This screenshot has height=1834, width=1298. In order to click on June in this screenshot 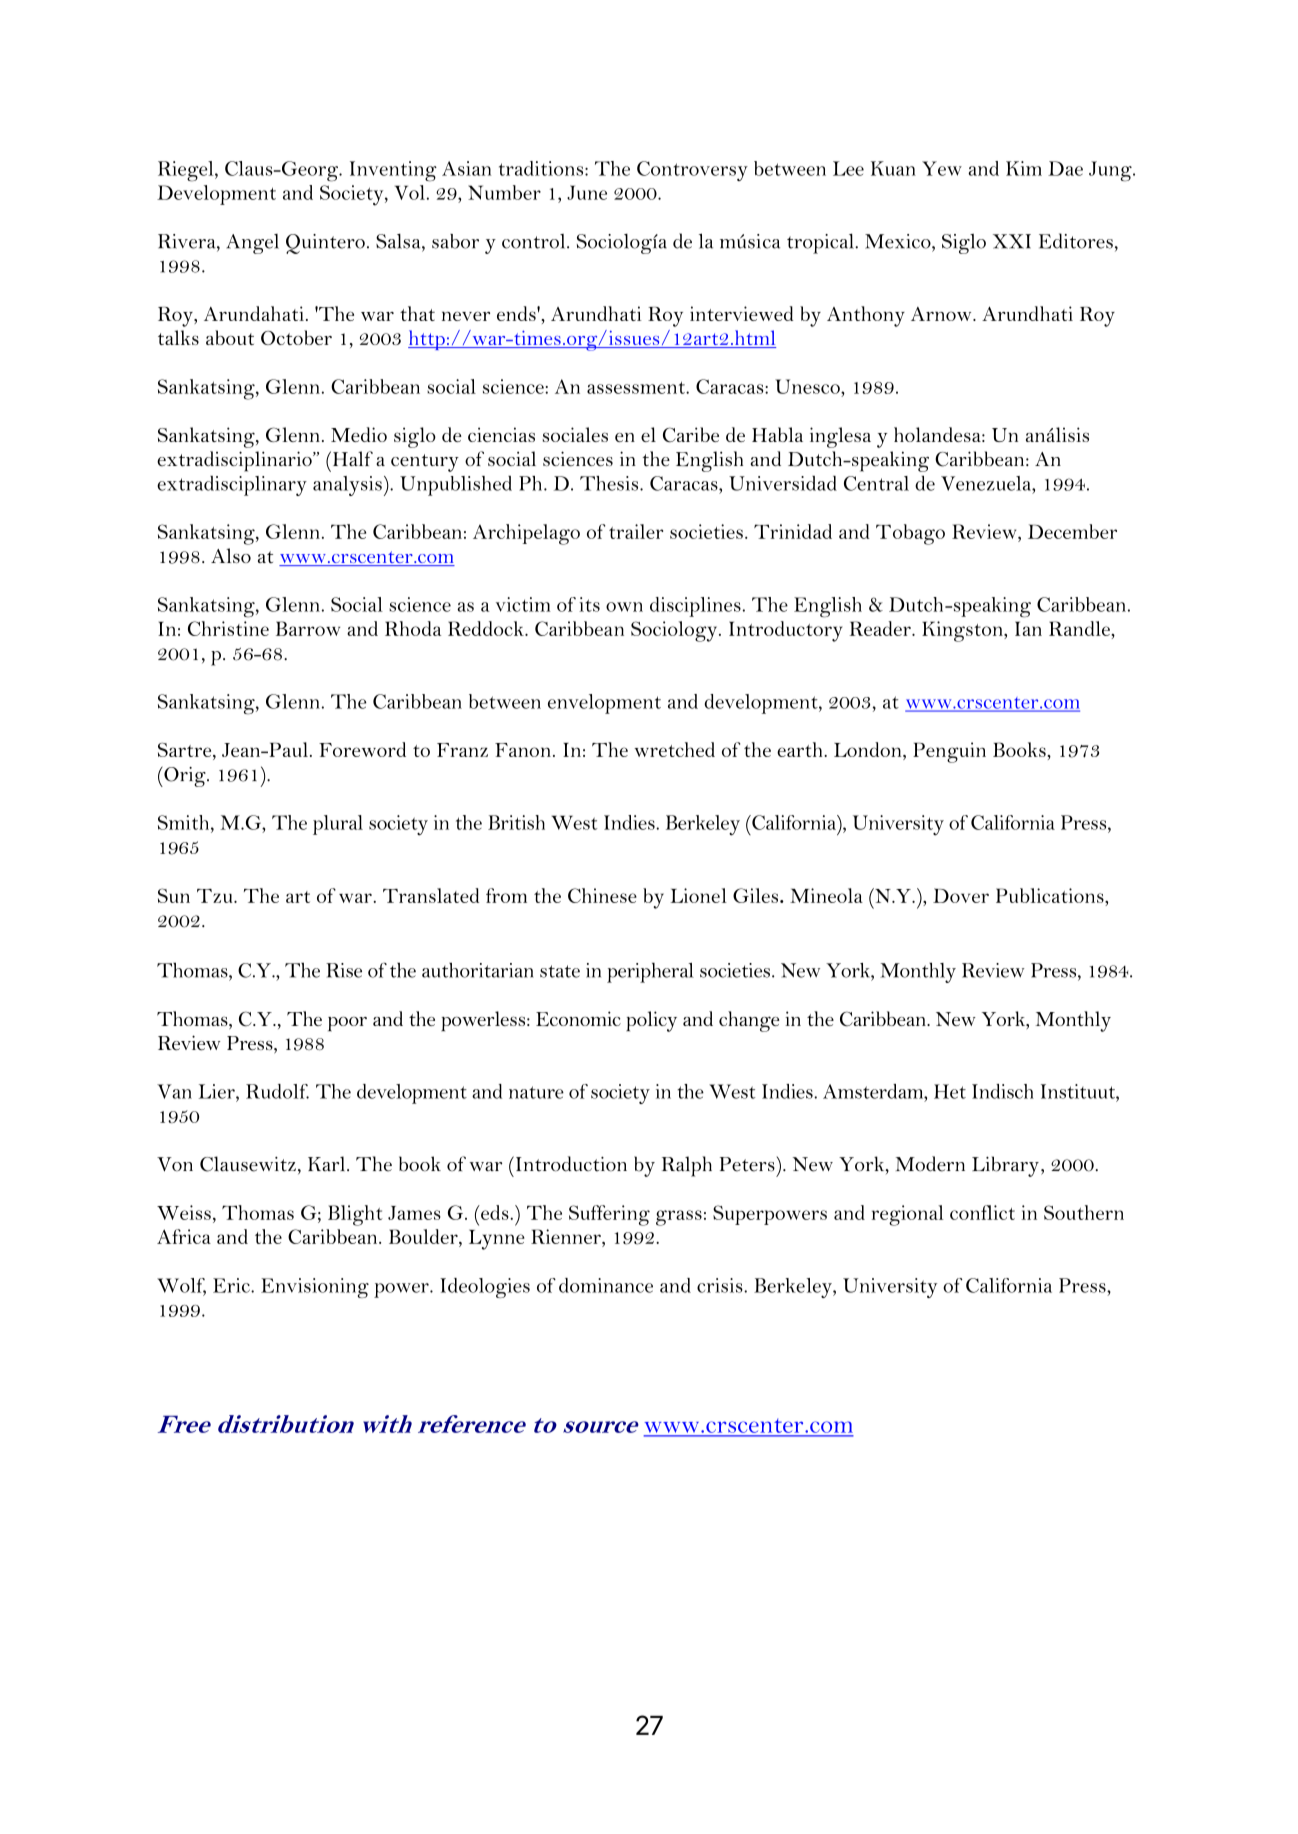, I will do `click(587, 192)`.
